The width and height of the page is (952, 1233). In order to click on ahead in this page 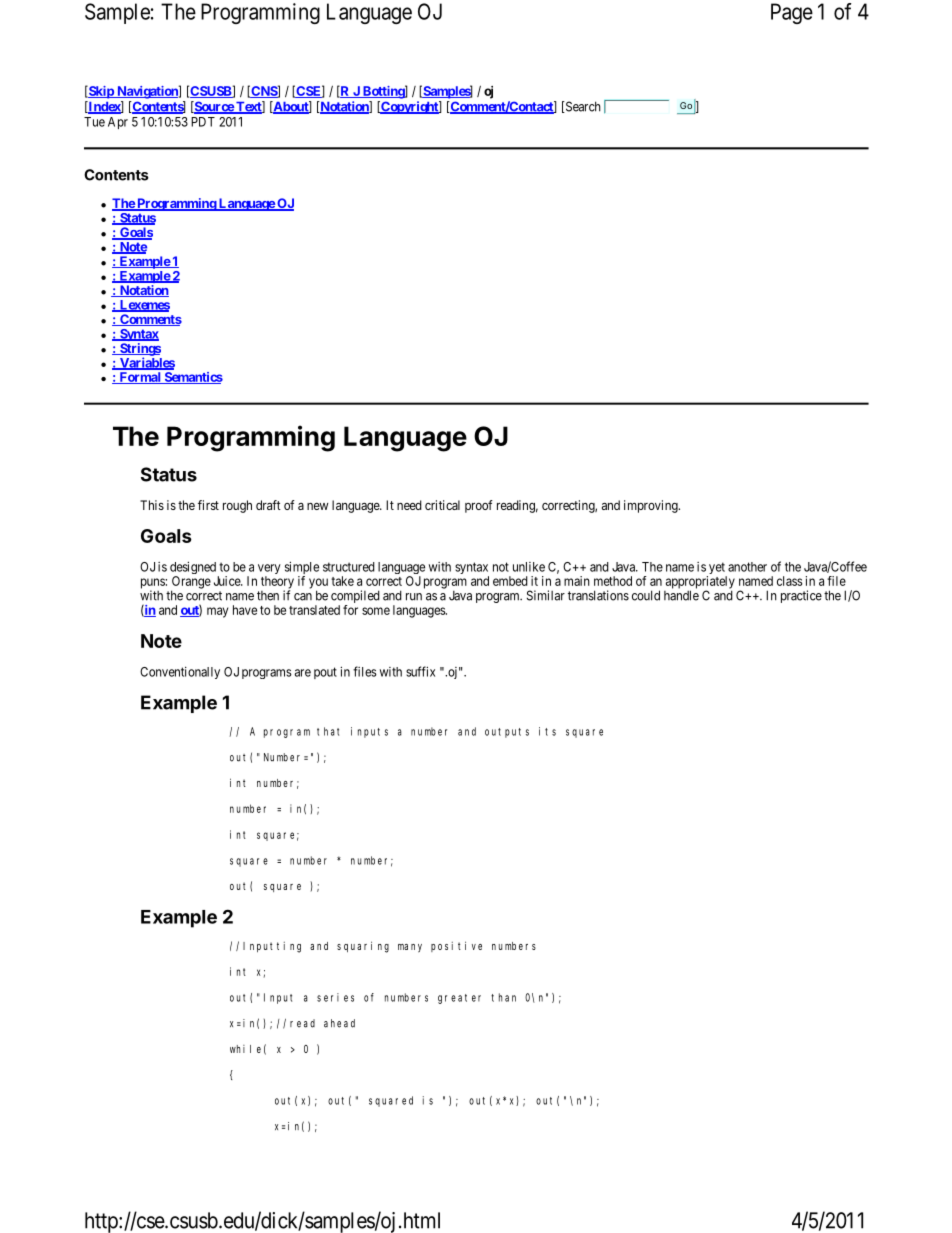, I will do `click(339, 1023)`.
